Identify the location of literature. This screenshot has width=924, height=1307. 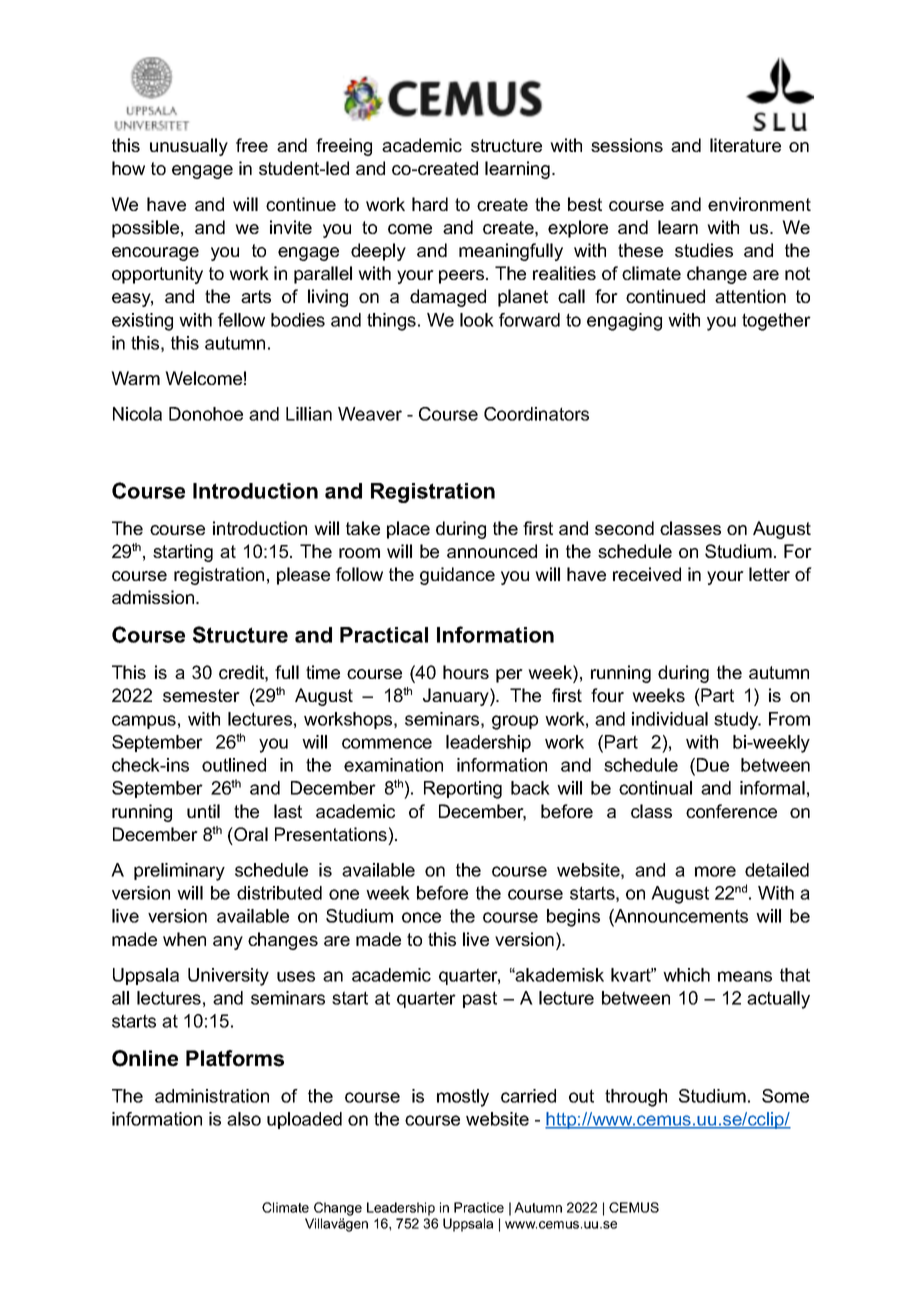
(745, 145).
